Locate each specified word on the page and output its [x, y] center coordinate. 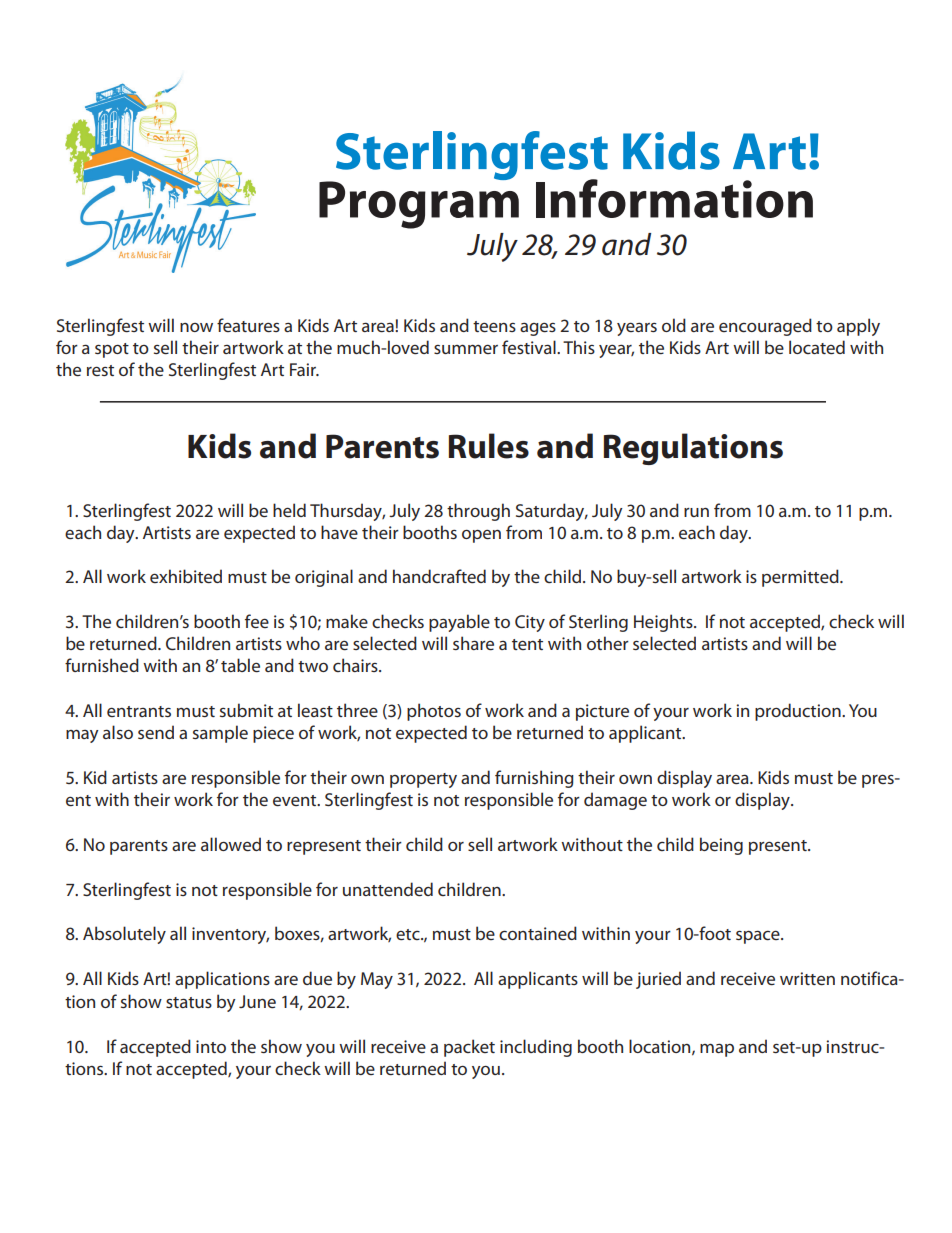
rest [100, 370]
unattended [388, 889]
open [481, 536]
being [721, 846]
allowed [231, 844]
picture [602, 712]
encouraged [765, 327]
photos [434, 712]
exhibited [186, 576]
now [196, 327]
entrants [139, 711]
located [817, 347]
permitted [801, 578]
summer [466, 349]
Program [419, 204]
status [189, 1002]
